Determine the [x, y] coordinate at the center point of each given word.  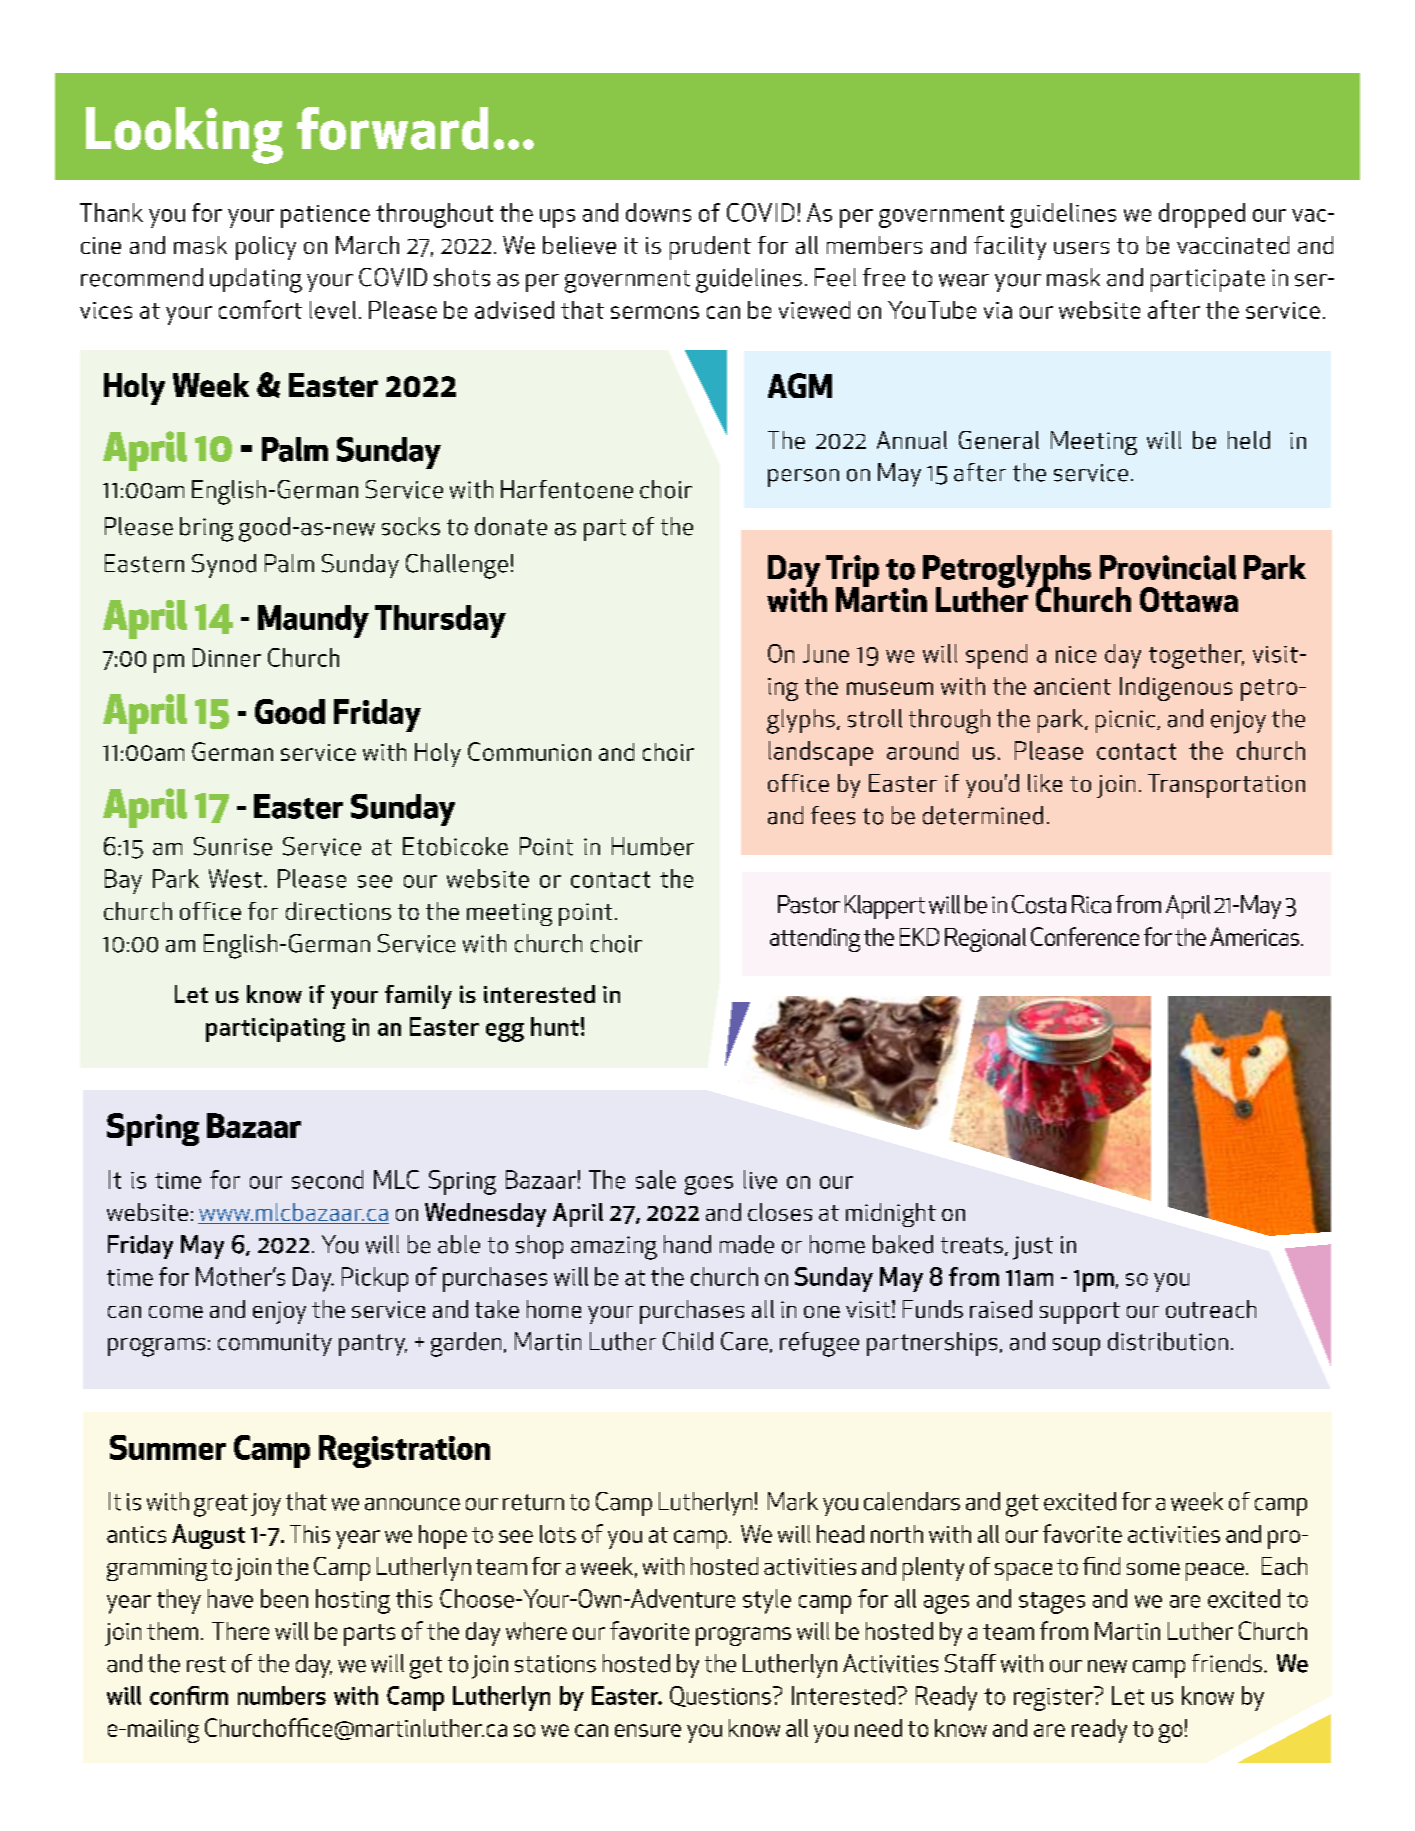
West [235, 878]
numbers [282, 1695]
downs [658, 212]
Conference [1085, 936]
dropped [1202, 215]
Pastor [809, 904]
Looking [184, 135]
